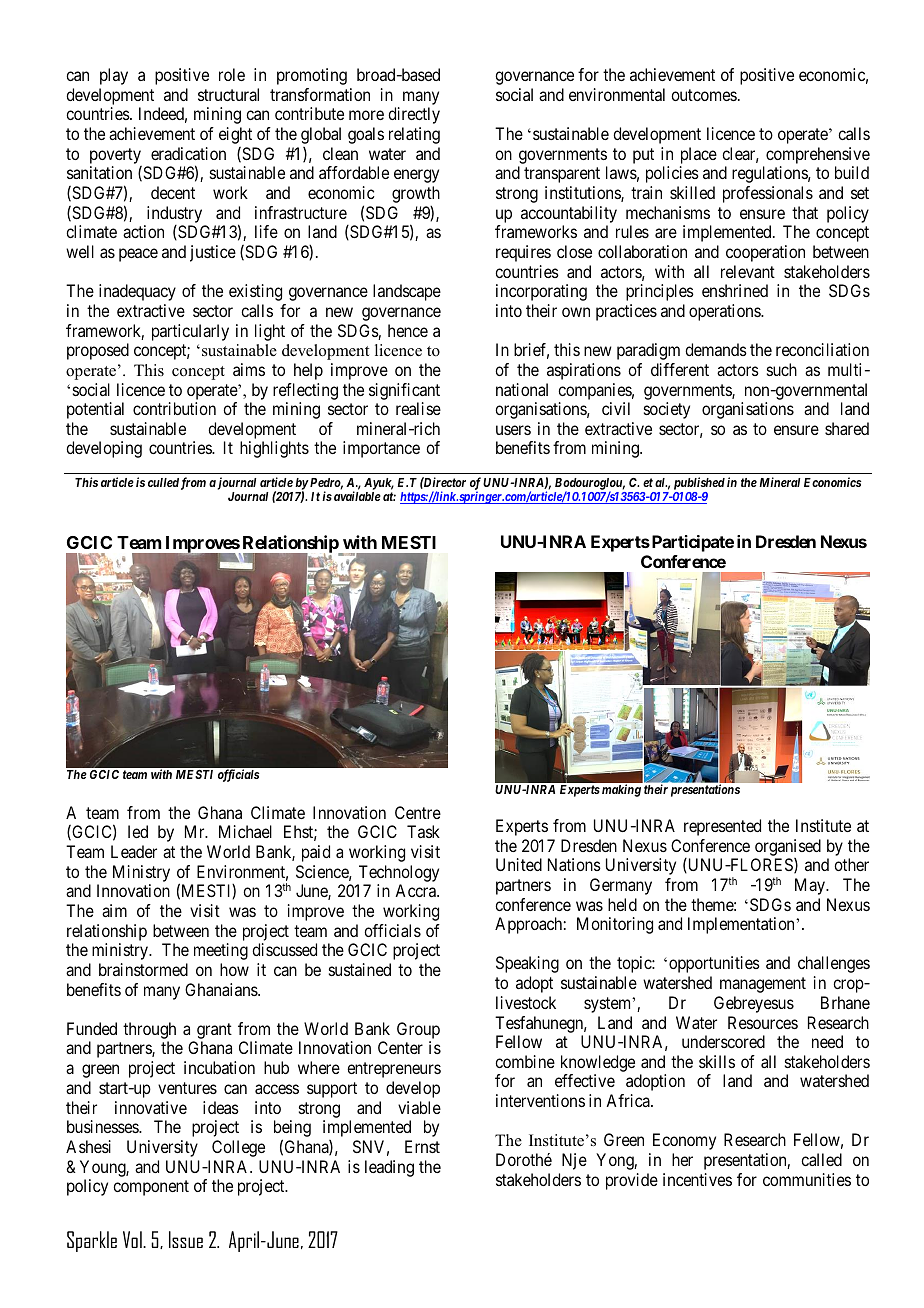  What do you see at coordinates (722, 827) in the page?
I see `represented` at bounding box center [722, 827].
